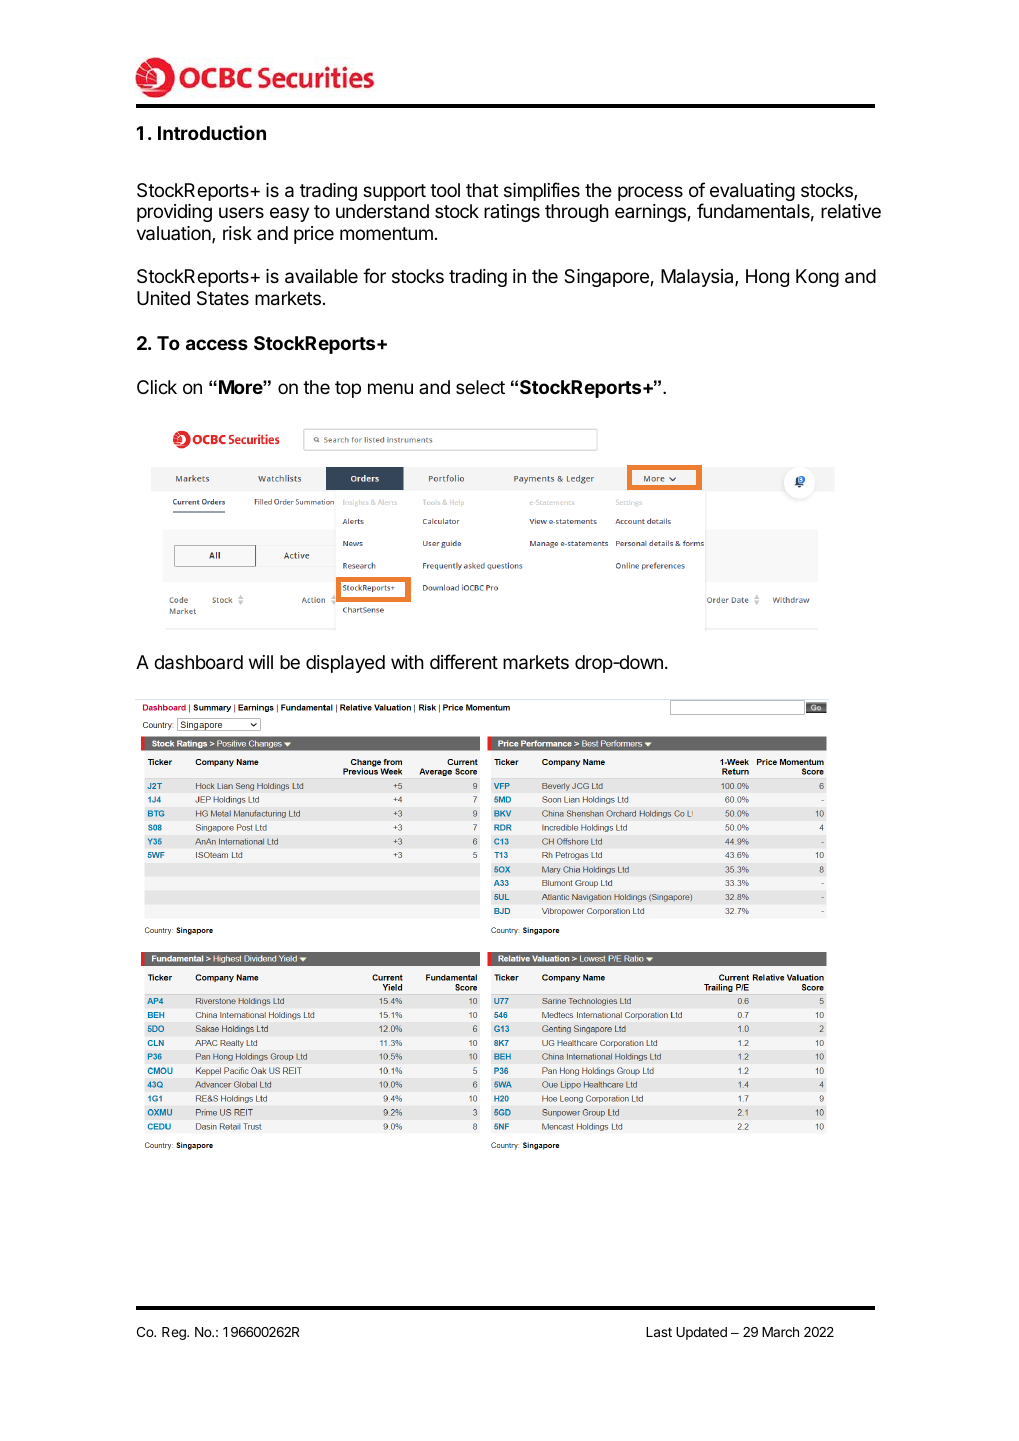  I want to click on with, so click(407, 662).
